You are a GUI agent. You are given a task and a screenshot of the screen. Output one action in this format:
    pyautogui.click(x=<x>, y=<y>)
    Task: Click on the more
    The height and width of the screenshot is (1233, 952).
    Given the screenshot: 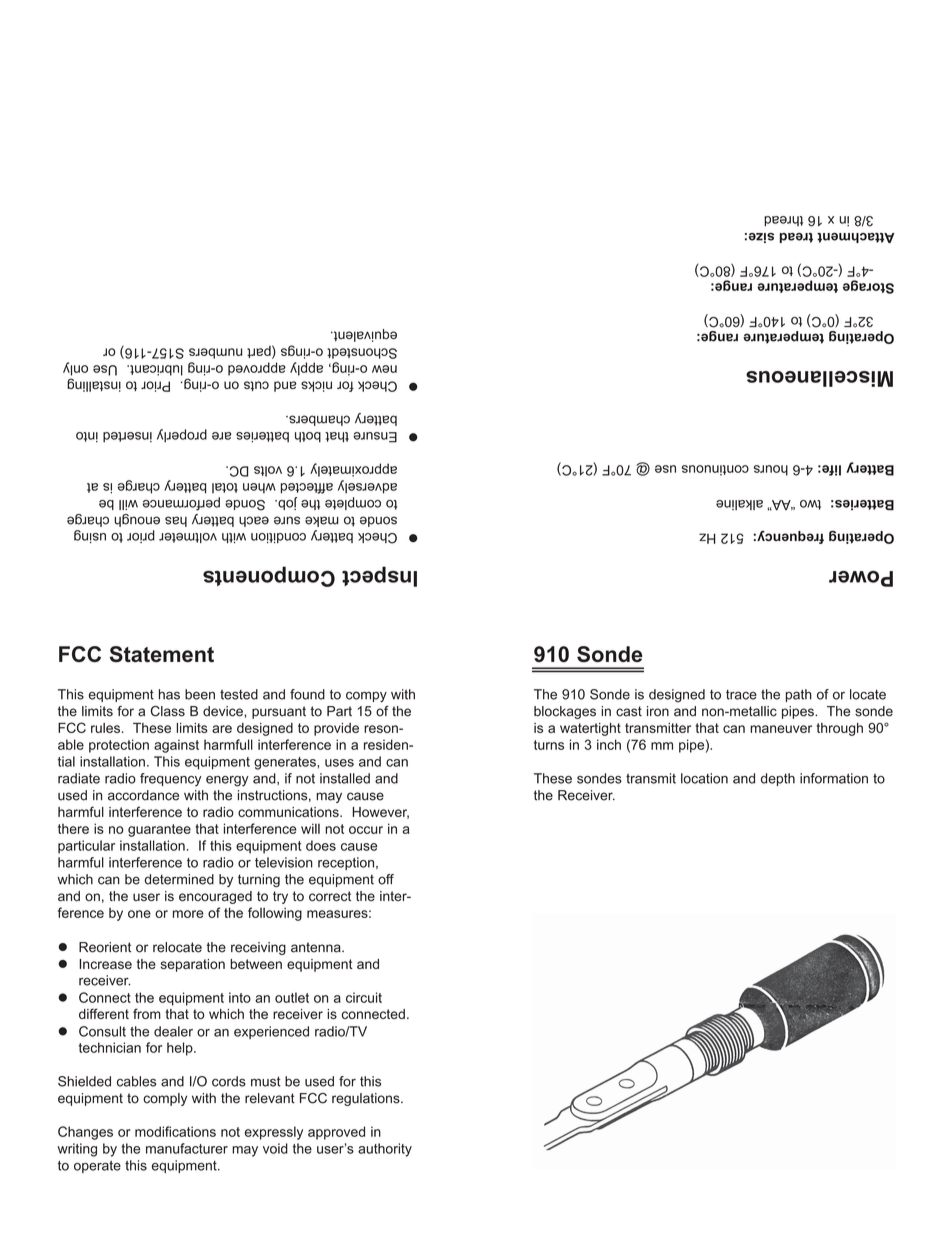 What is the action you would take?
    pyautogui.click(x=188, y=914)
